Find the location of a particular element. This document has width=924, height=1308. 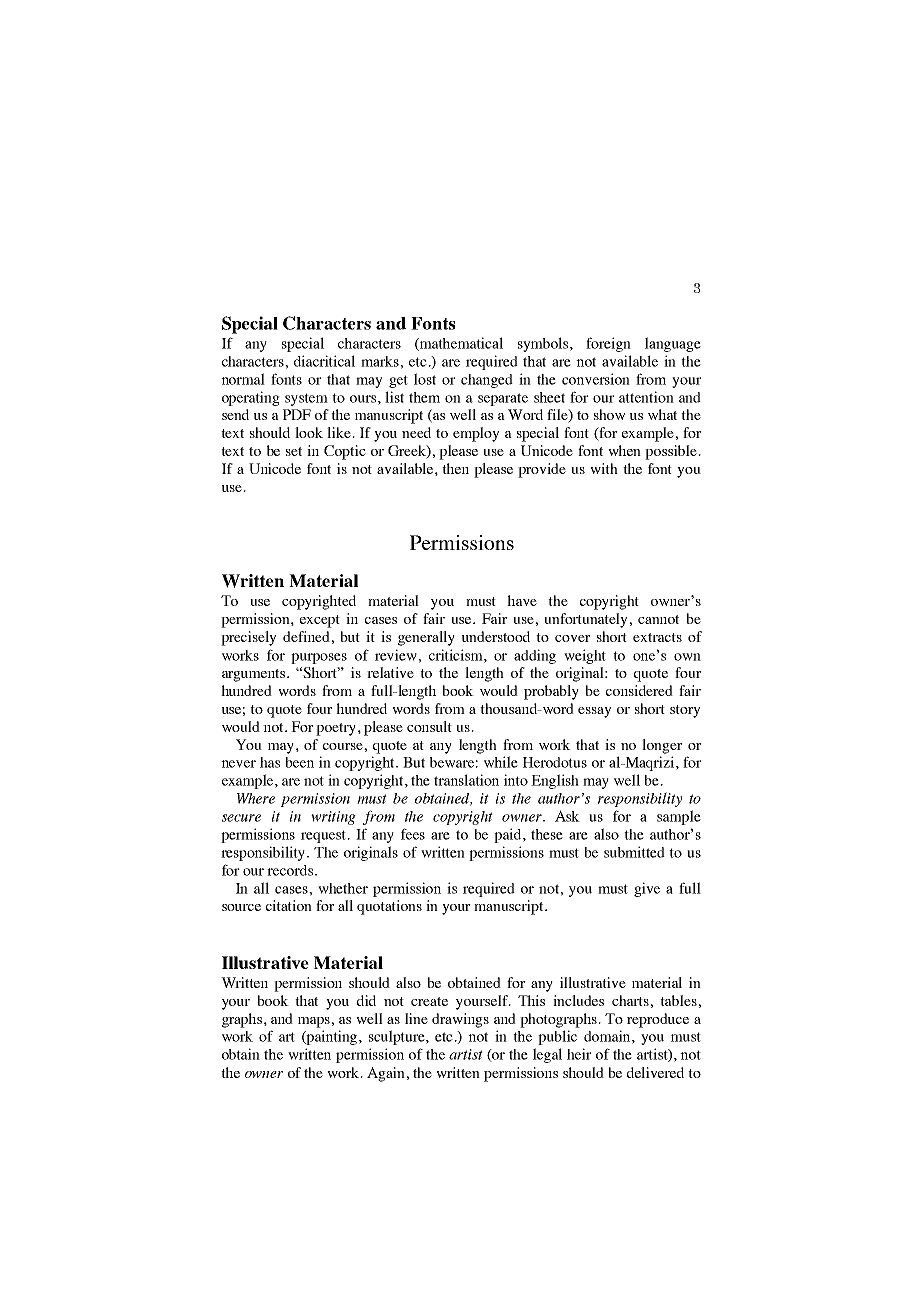

then is located at coordinates (455, 468).
